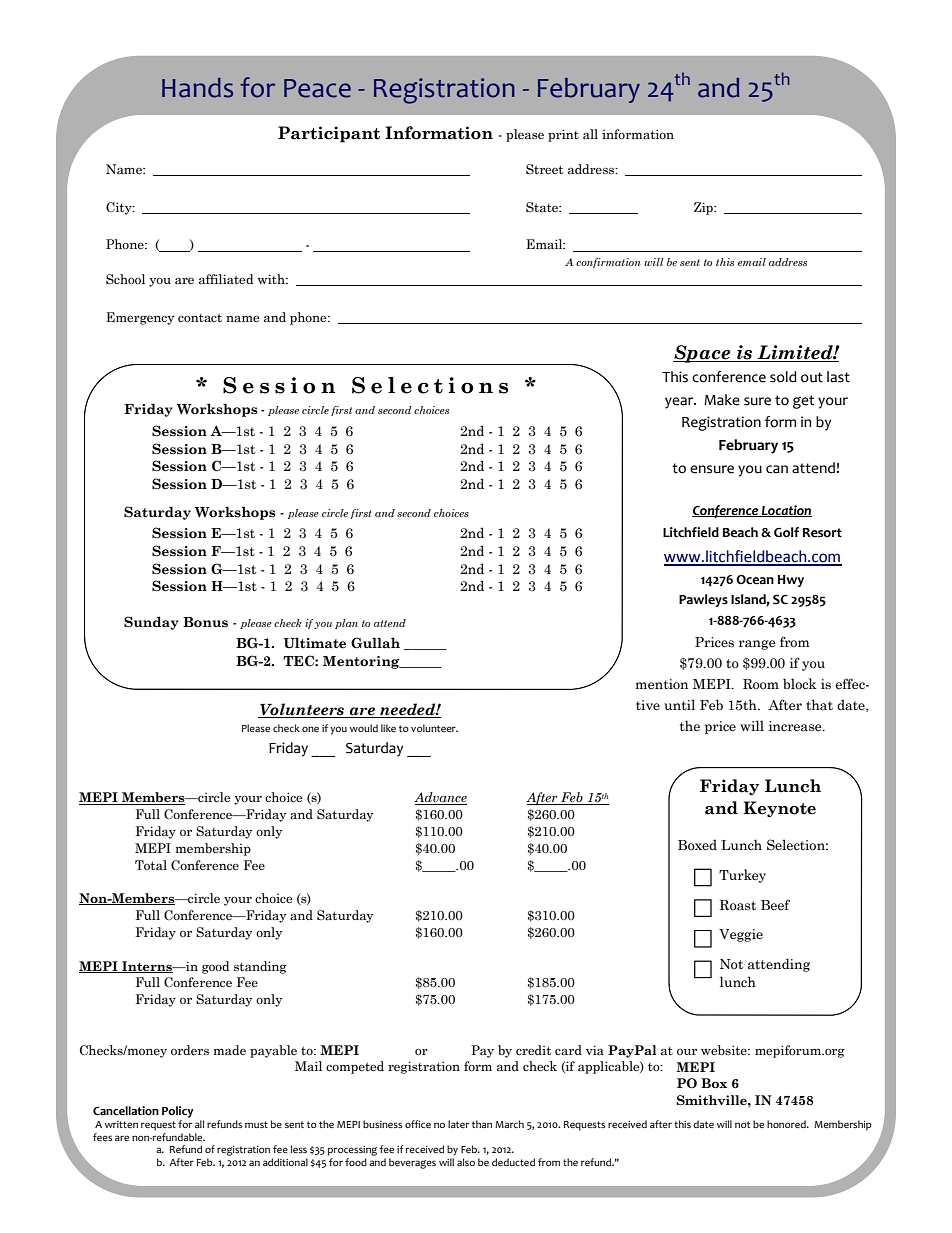 This screenshot has height=1233, width=952. I want to click on Space, so click(703, 354).
